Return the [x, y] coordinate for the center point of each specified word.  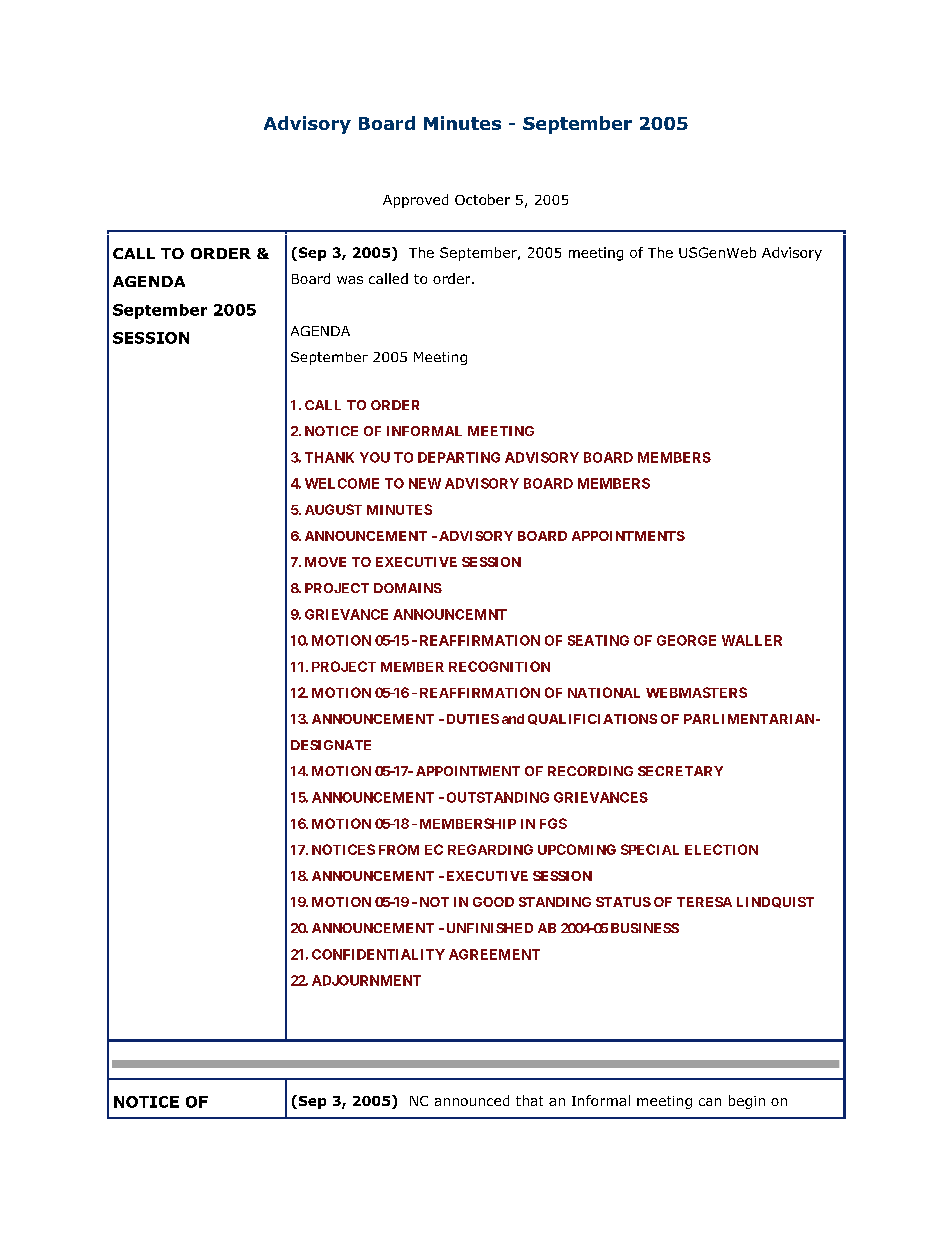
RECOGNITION [499, 666]
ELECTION [721, 849]
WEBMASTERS [696, 692]
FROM [399, 849]
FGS [553, 823]
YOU [375, 457]
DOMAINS [408, 588]
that [529, 1100]
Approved [415, 201]
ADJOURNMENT [366, 980]
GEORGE [686, 640]
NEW [425, 483]
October [482, 199]
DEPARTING [459, 457]
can [710, 1102]
